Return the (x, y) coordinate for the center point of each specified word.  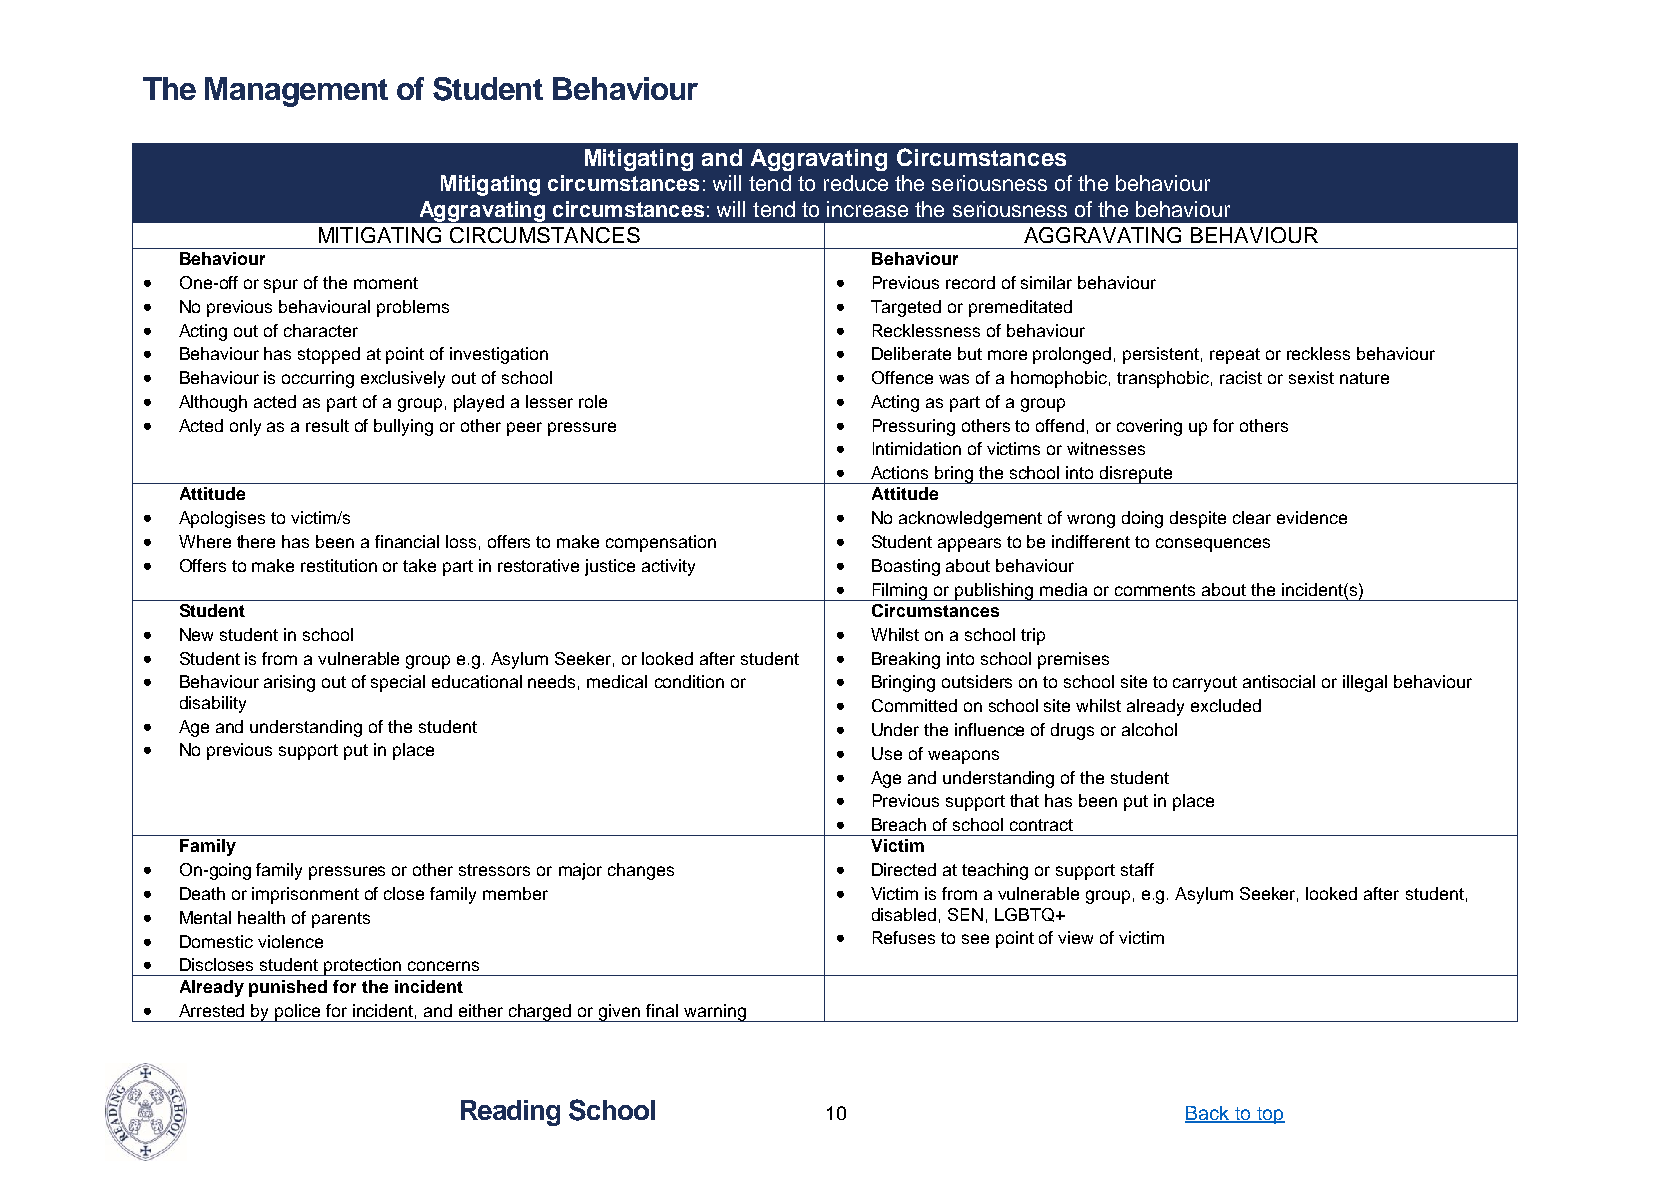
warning (715, 1013)
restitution (339, 565)
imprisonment (305, 895)
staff (1137, 869)
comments (1155, 590)
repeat (1235, 356)
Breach (899, 824)
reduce (856, 183)
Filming (900, 592)
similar (1046, 282)
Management (296, 92)
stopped (329, 355)
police (299, 1013)
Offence (902, 377)
